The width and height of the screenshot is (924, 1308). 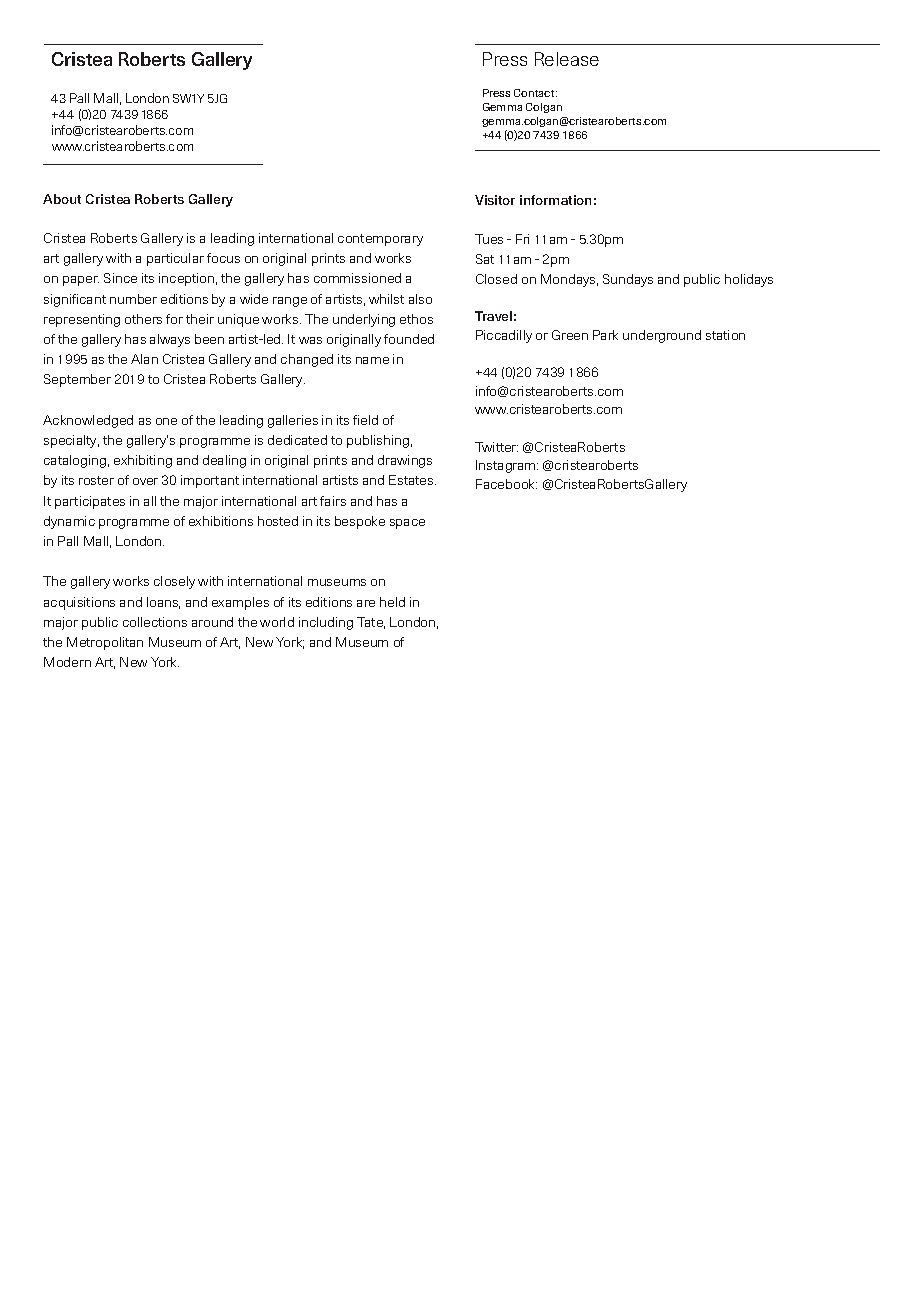 What do you see at coordinates (567, 59) in the screenshot?
I see `Release` at bounding box center [567, 59].
